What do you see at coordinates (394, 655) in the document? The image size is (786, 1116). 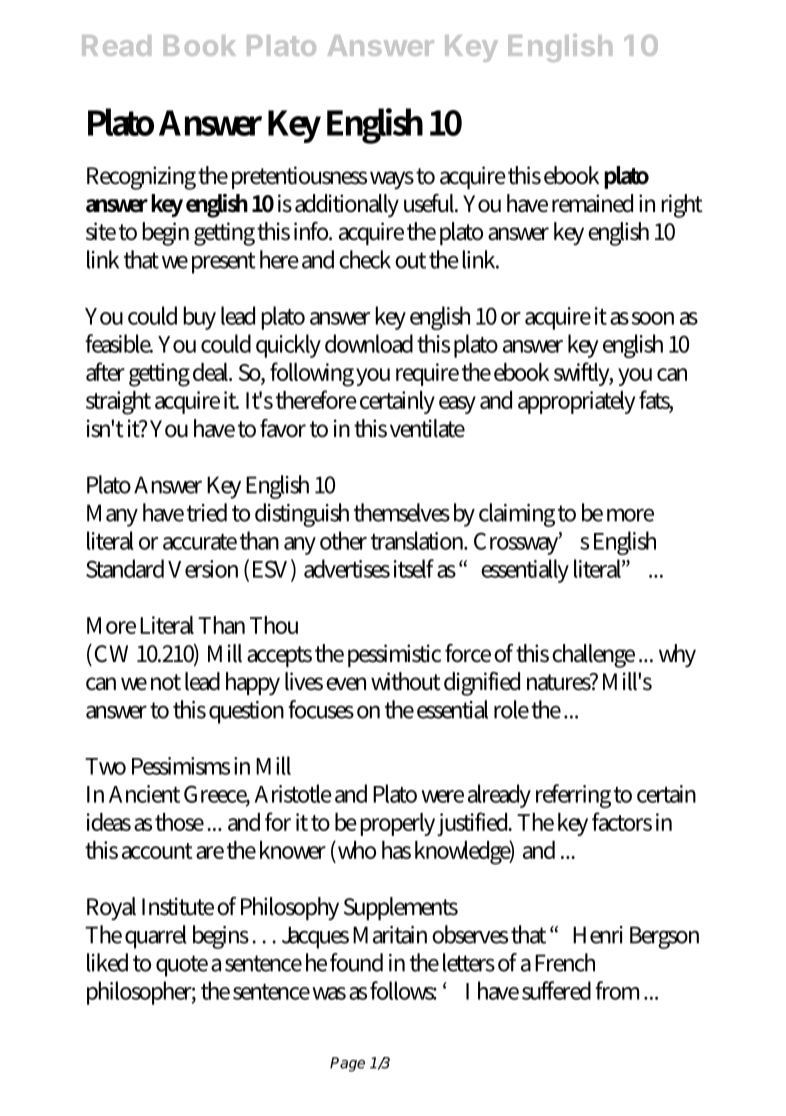 I see `pessimistic` at bounding box center [394, 655].
